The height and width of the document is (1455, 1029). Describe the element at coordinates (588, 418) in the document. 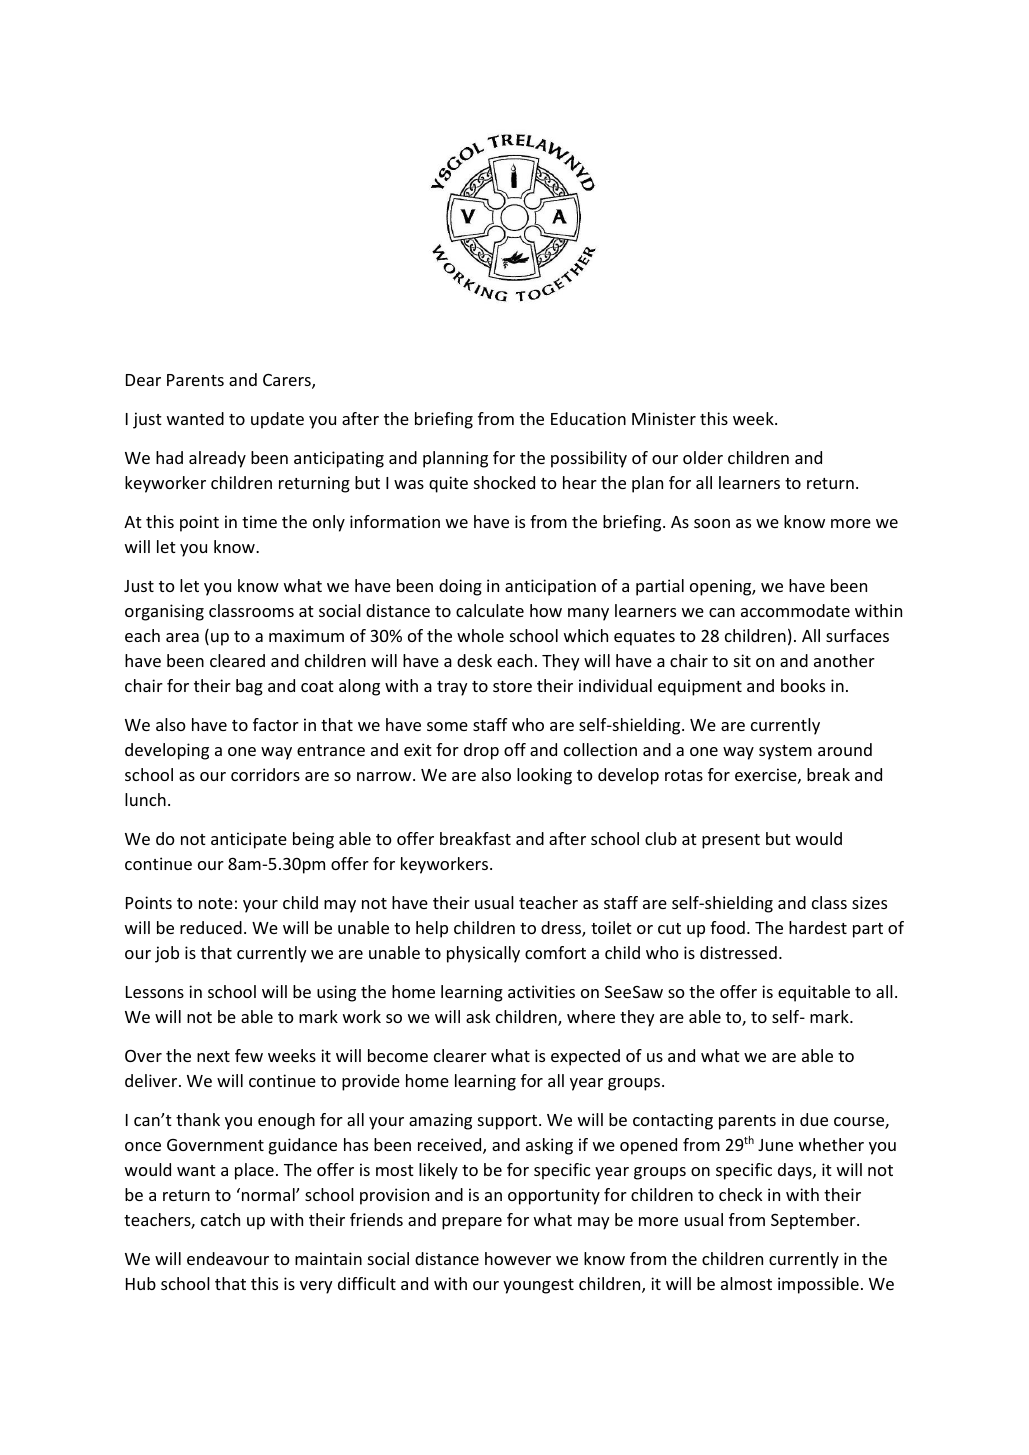

I see `Education` at that location.
